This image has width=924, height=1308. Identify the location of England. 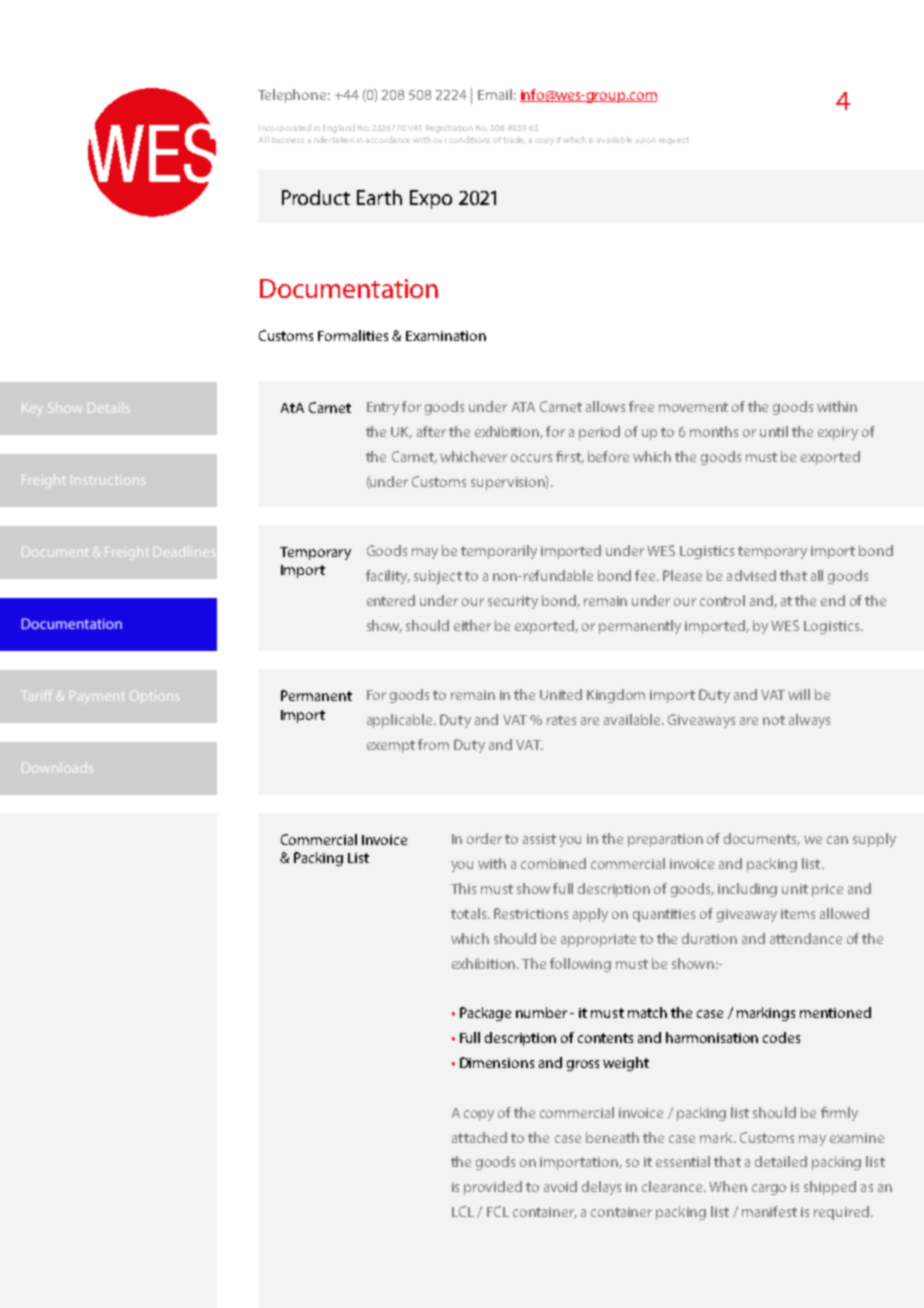
(339, 128).
